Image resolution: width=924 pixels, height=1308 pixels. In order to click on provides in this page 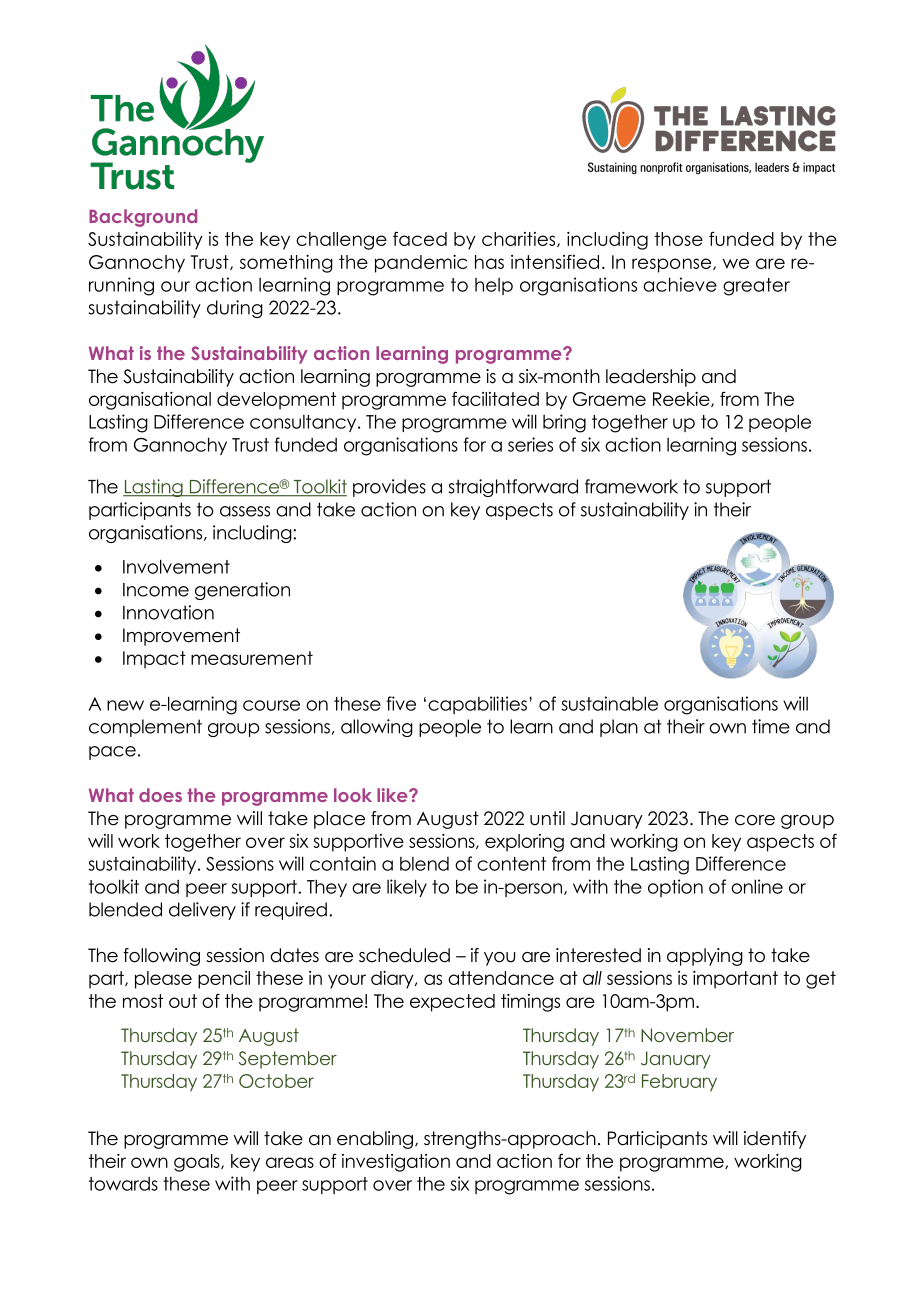, I will do `click(389, 488)`.
